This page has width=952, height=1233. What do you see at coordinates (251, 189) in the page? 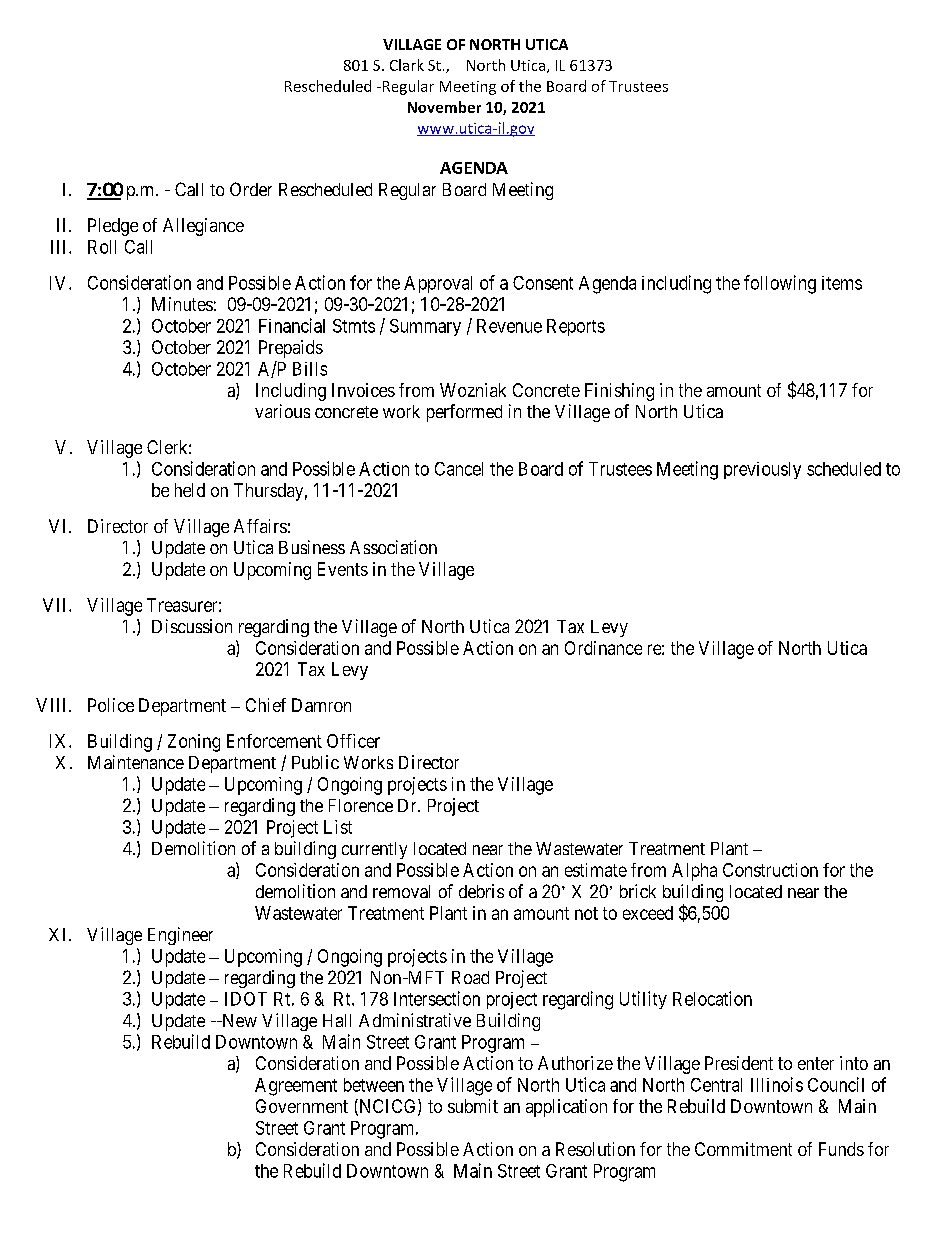
I see `Order` at bounding box center [251, 189].
